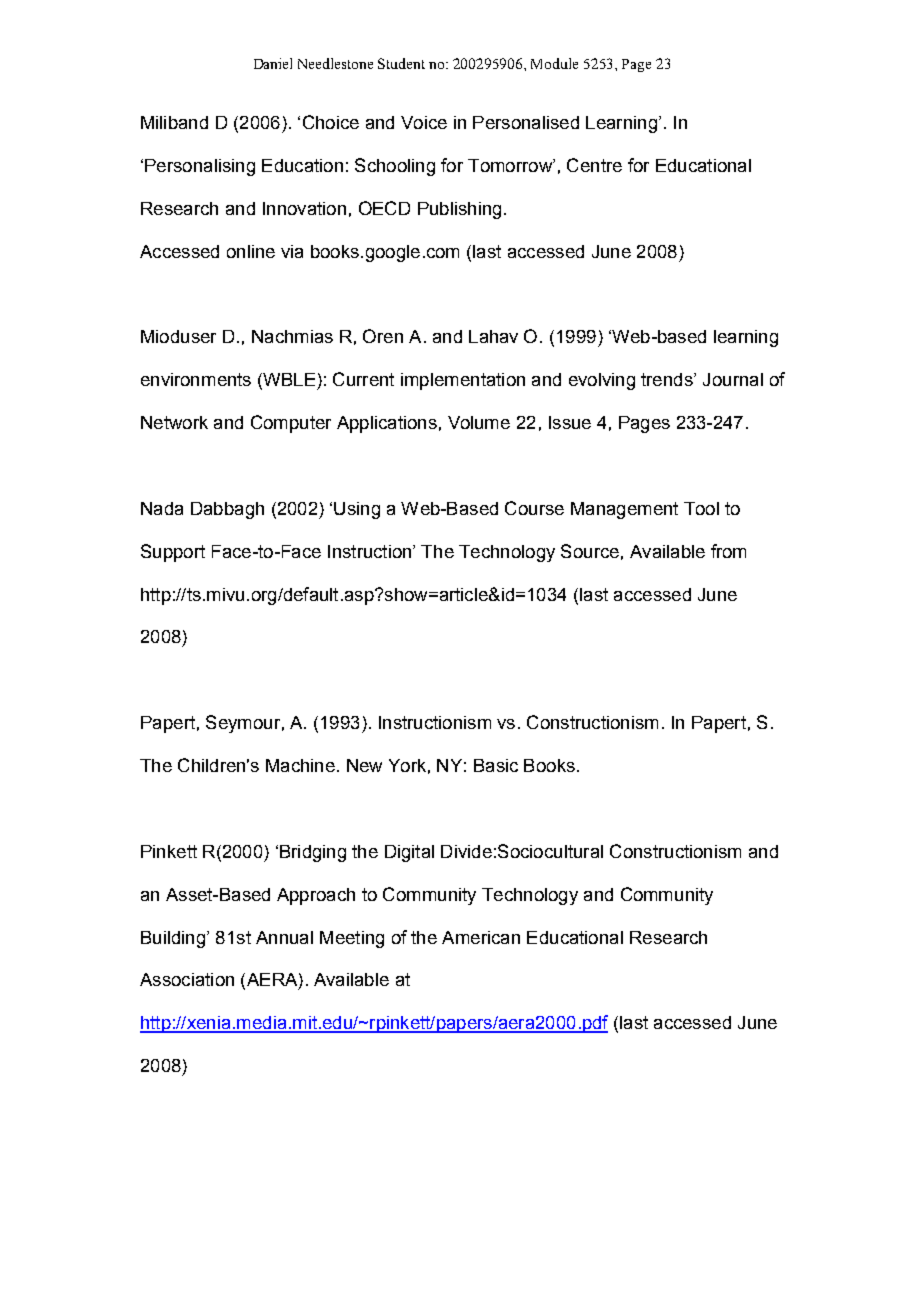  What do you see at coordinates (273, 63) in the screenshot?
I see `Daniel` at bounding box center [273, 63].
